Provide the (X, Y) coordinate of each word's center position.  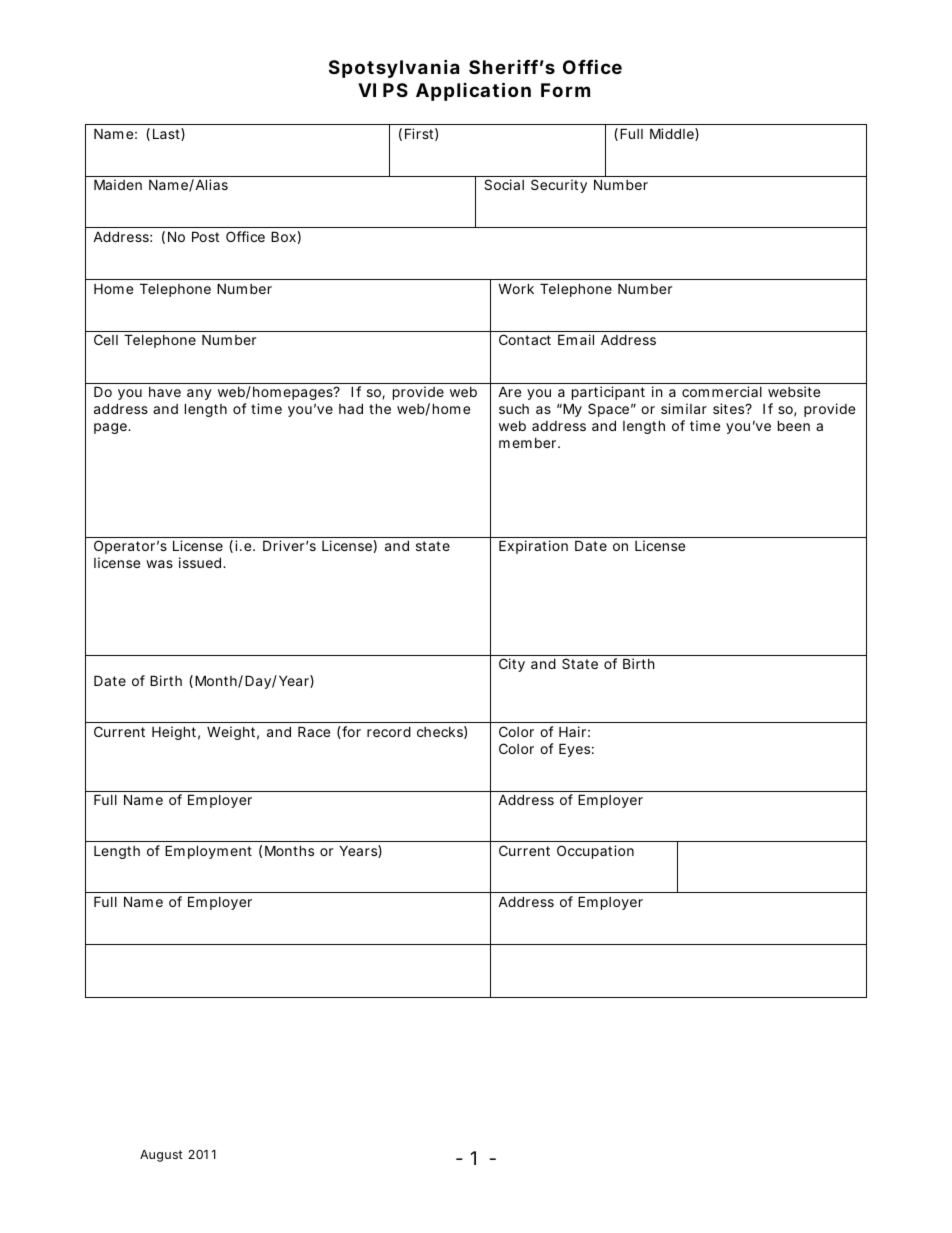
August (161, 1156)
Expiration (533, 547)
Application (473, 91)
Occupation (595, 852)
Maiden (118, 184)
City (512, 665)
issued (200, 562)
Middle (673, 134)
